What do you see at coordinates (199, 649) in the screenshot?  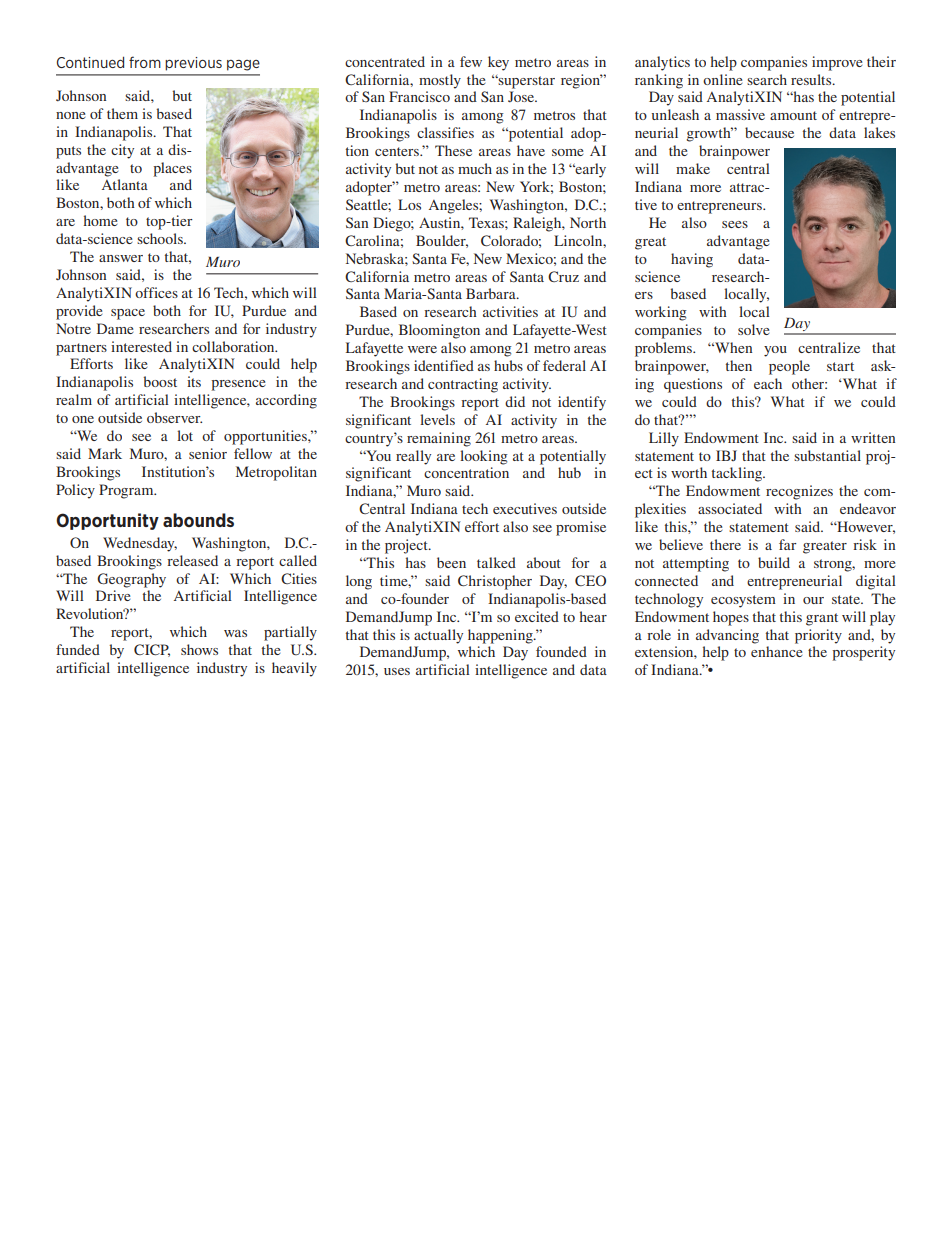 I see `shows` at bounding box center [199, 649].
